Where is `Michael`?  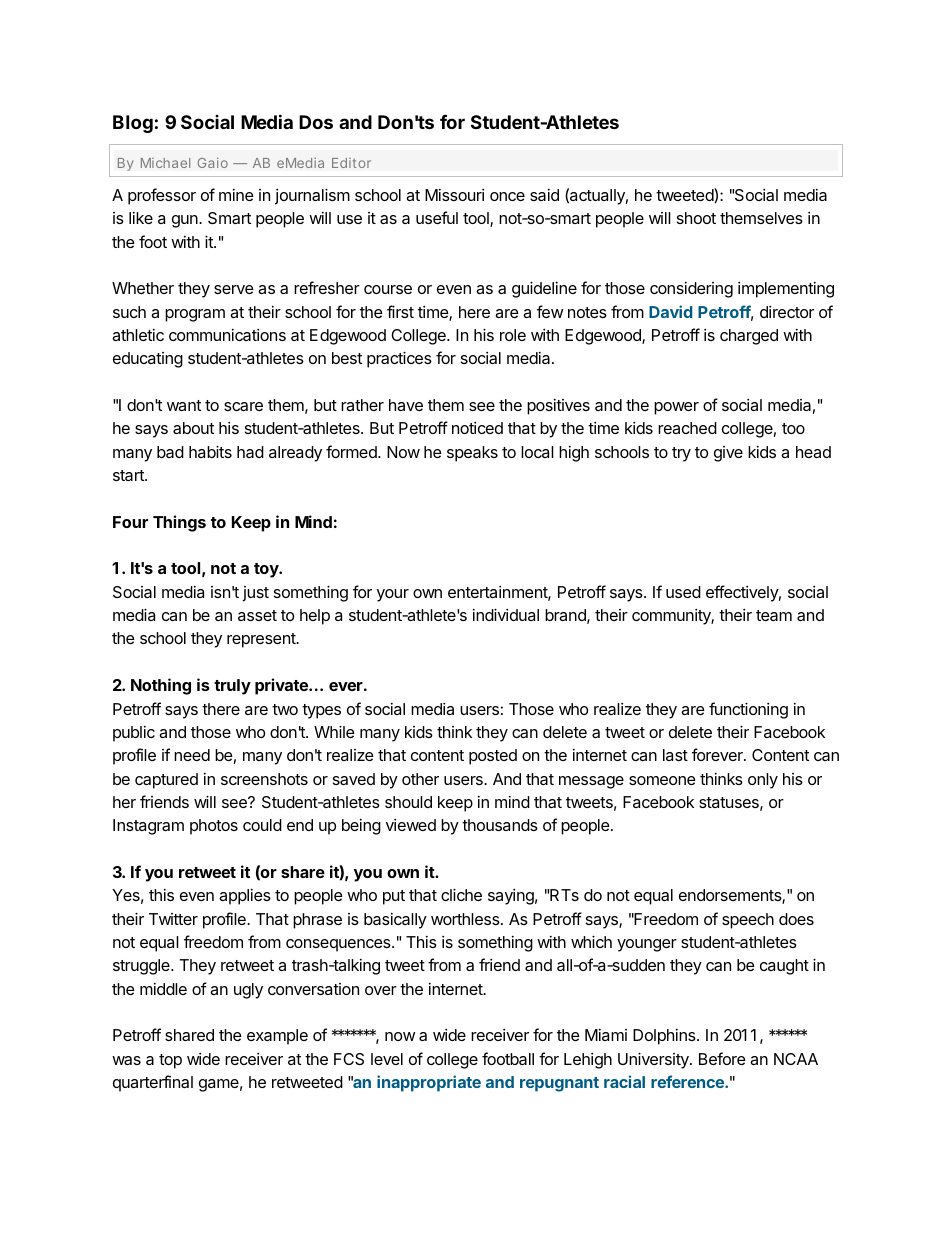 Michael is located at coordinates (165, 163).
